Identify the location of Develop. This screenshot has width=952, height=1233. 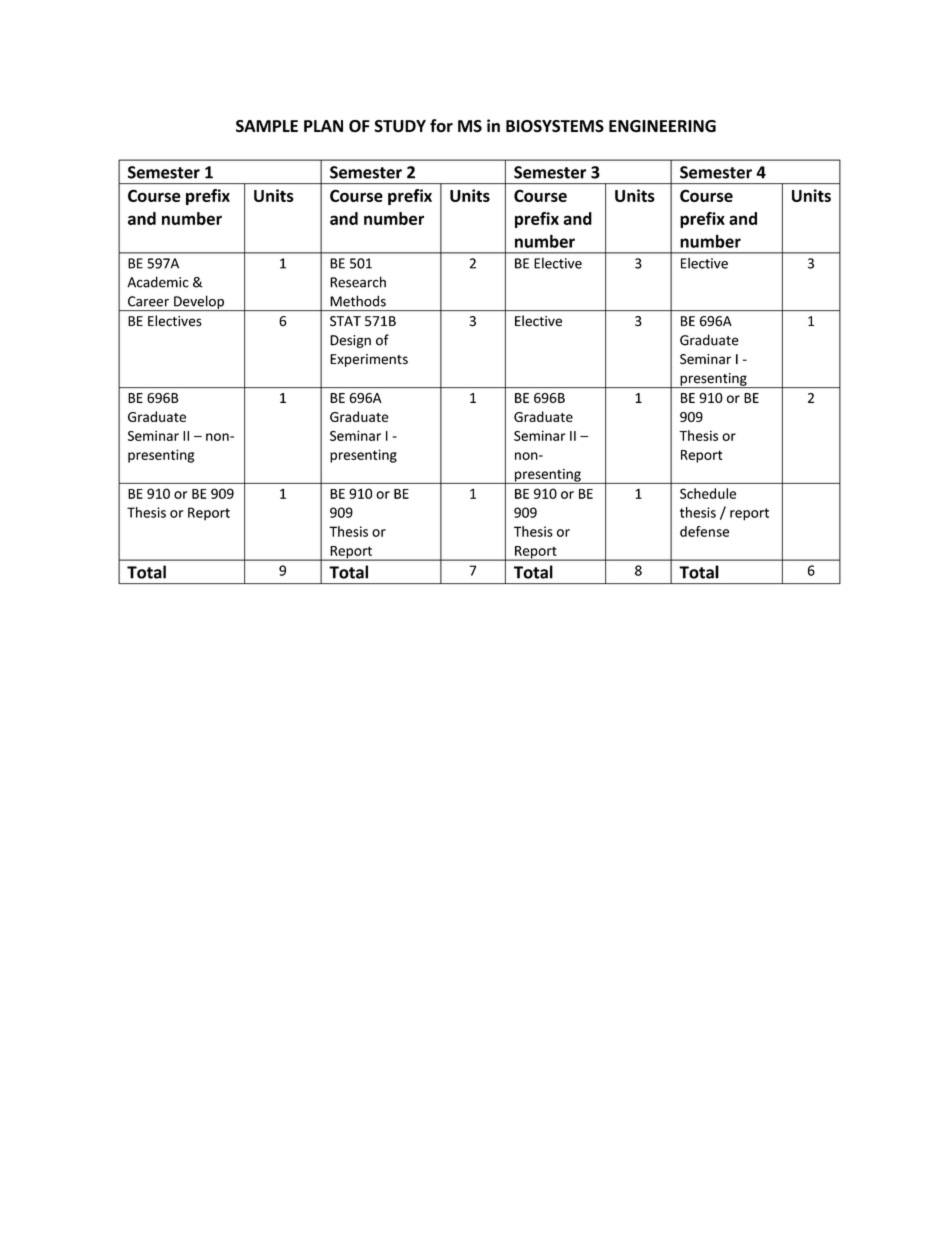
(199, 303).
